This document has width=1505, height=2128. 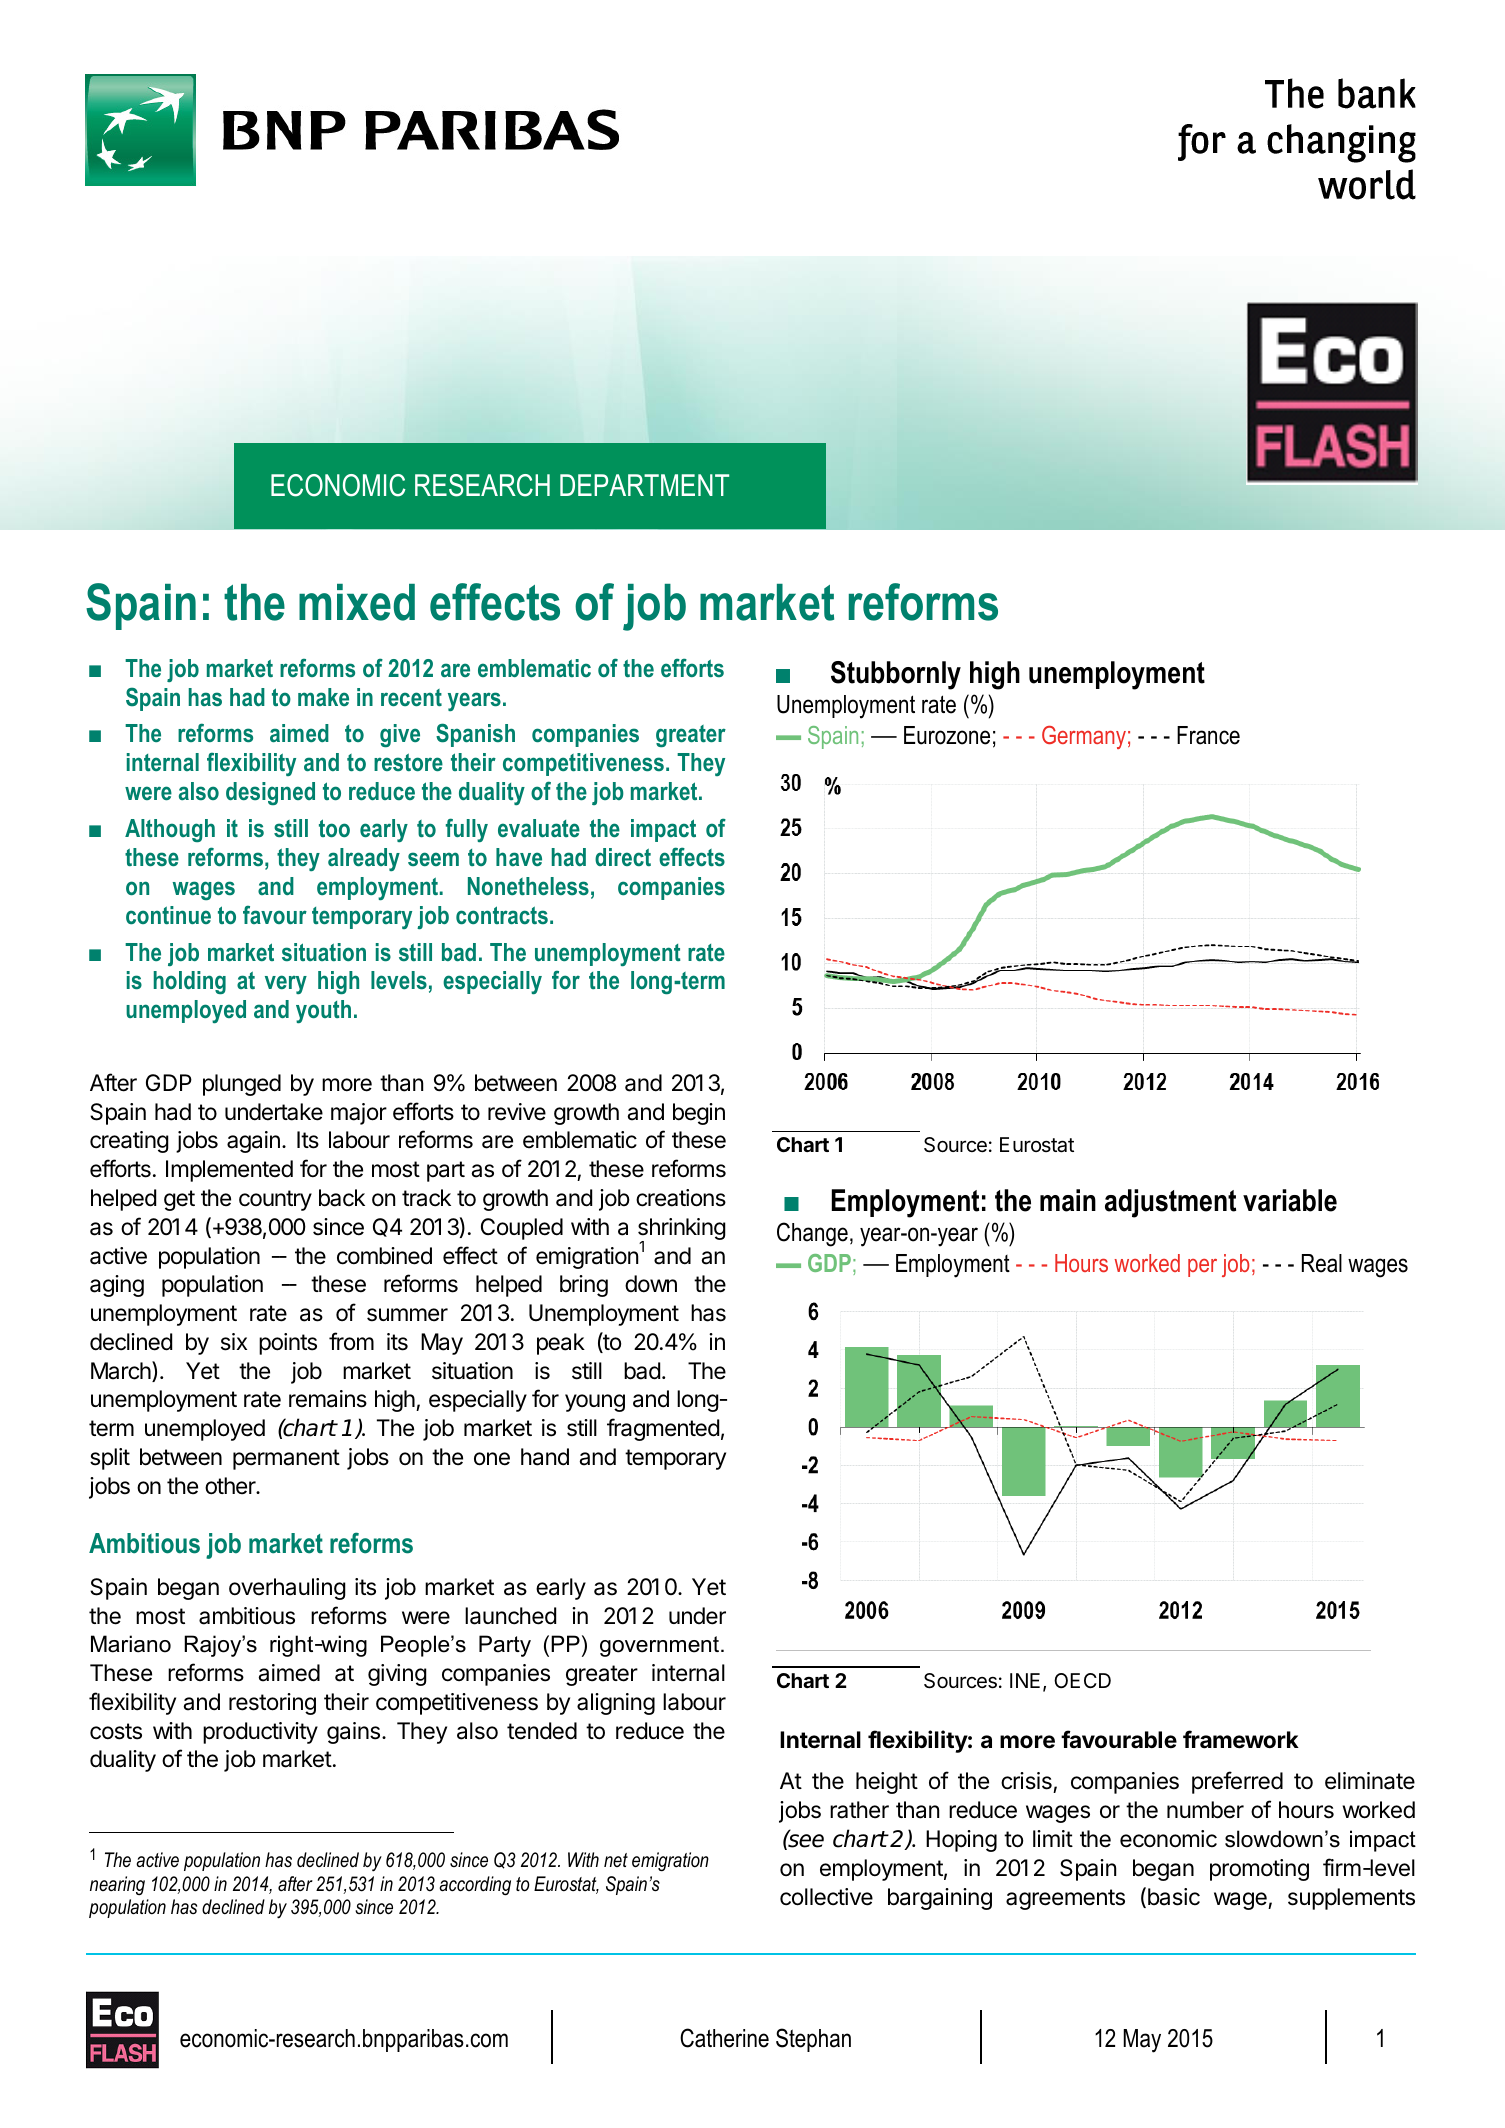 What do you see at coordinates (623, 857) in the document?
I see `direct` at bounding box center [623, 857].
